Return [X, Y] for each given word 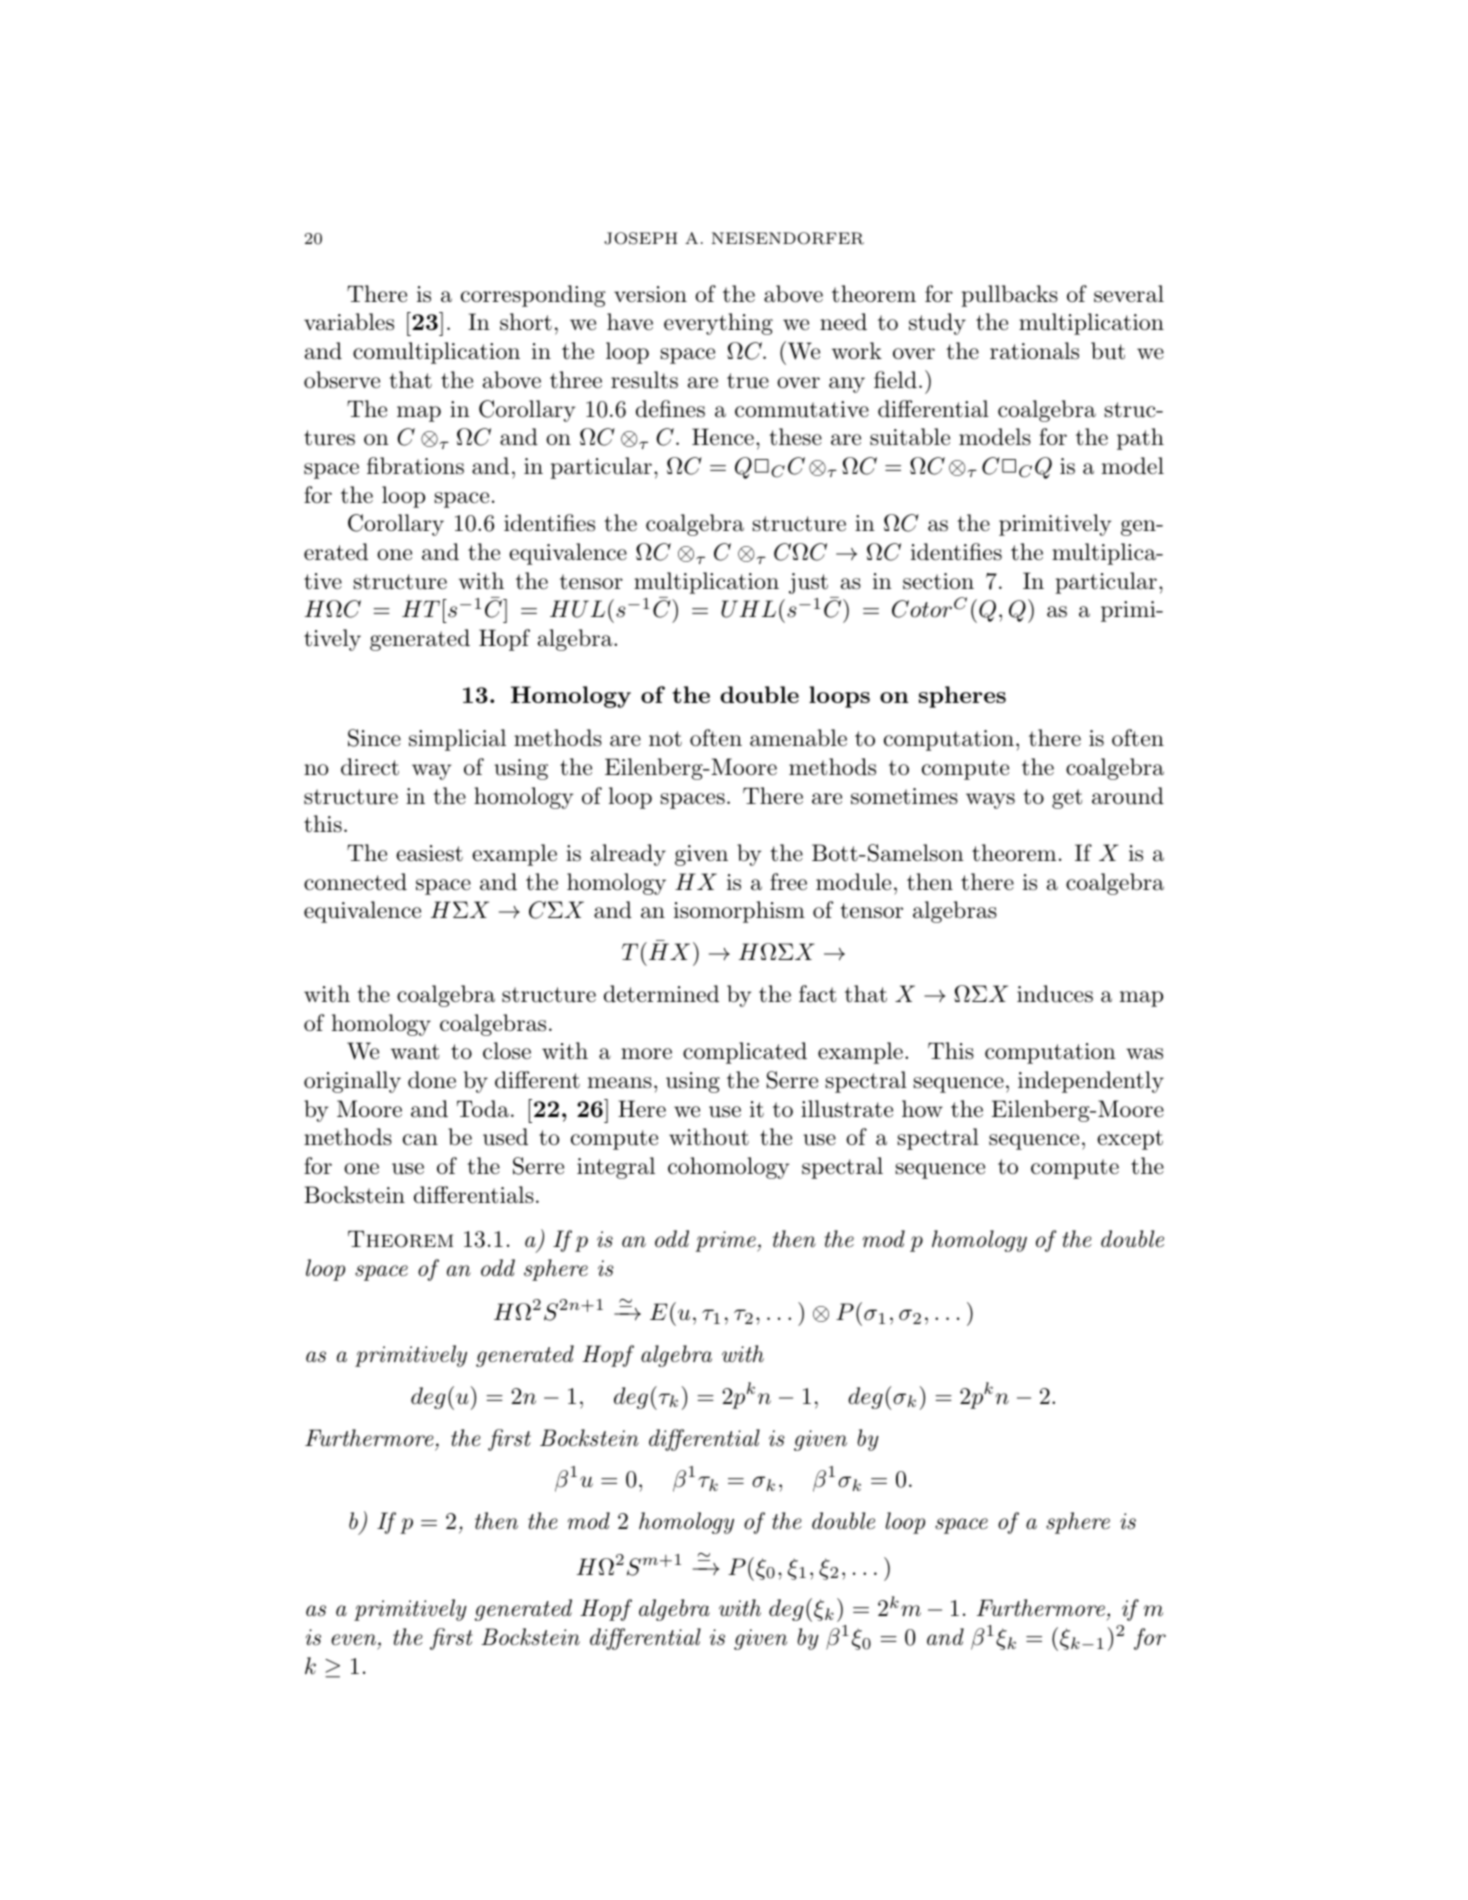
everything [718, 324]
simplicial [457, 740]
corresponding [533, 296]
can [420, 1140]
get [1067, 799]
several [1129, 294]
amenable [798, 738]
